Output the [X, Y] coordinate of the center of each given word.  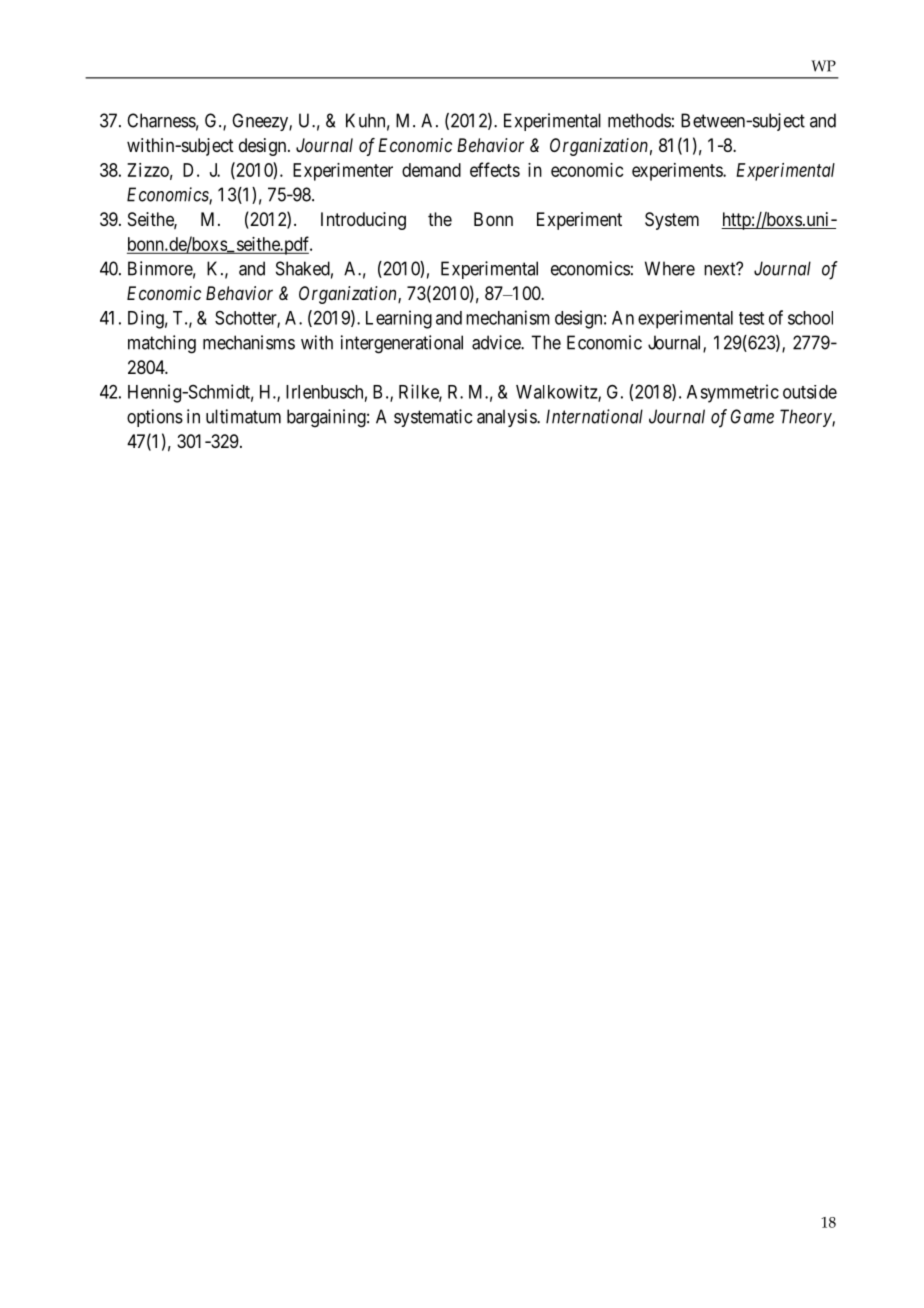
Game [752, 416]
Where [670, 268]
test [751, 318]
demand [431, 170]
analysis [507, 418]
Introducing [363, 221]
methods [639, 120]
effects [495, 169]
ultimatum [243, 416]
